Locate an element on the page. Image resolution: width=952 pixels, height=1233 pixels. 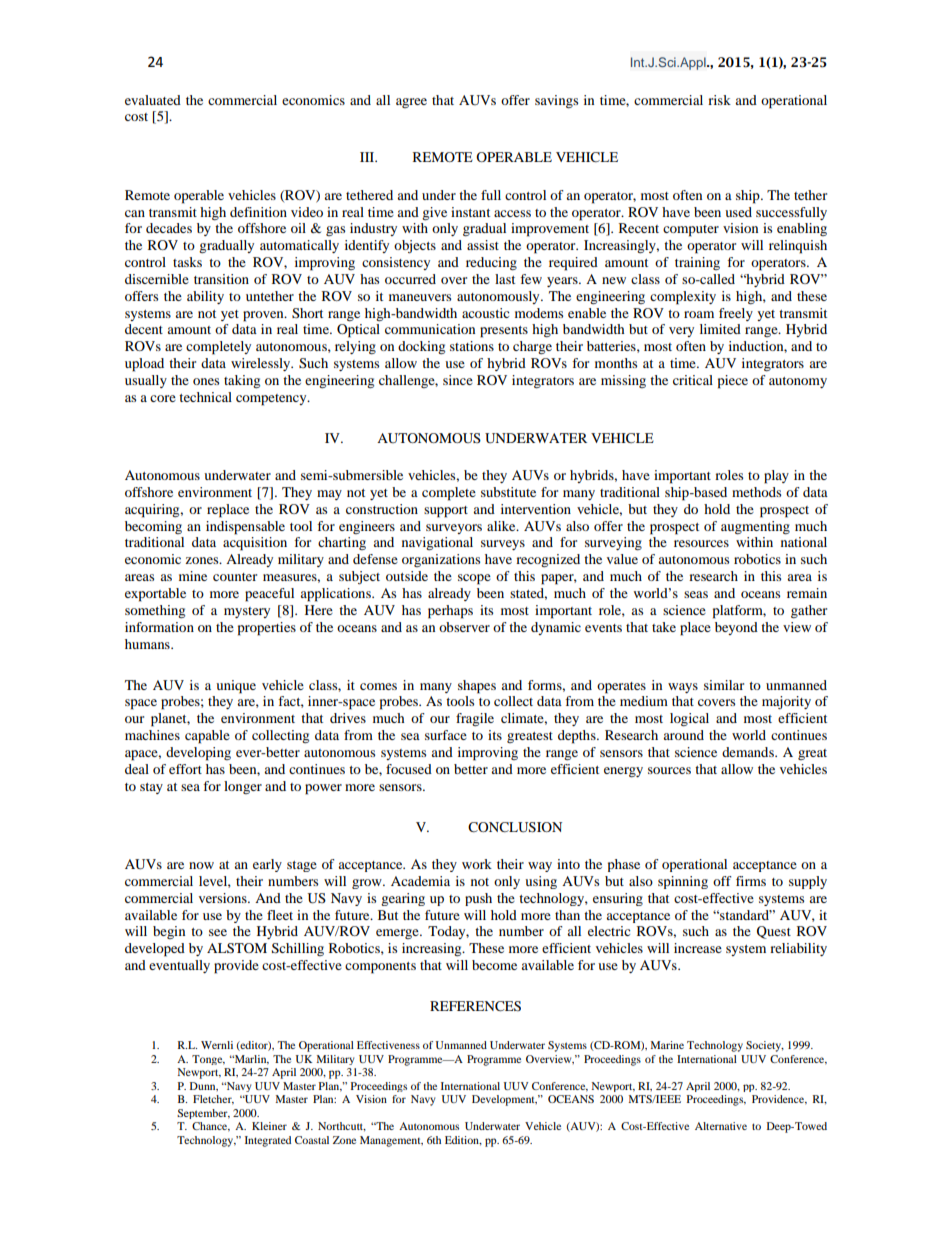
methods is located at coordinates (756, 492).
